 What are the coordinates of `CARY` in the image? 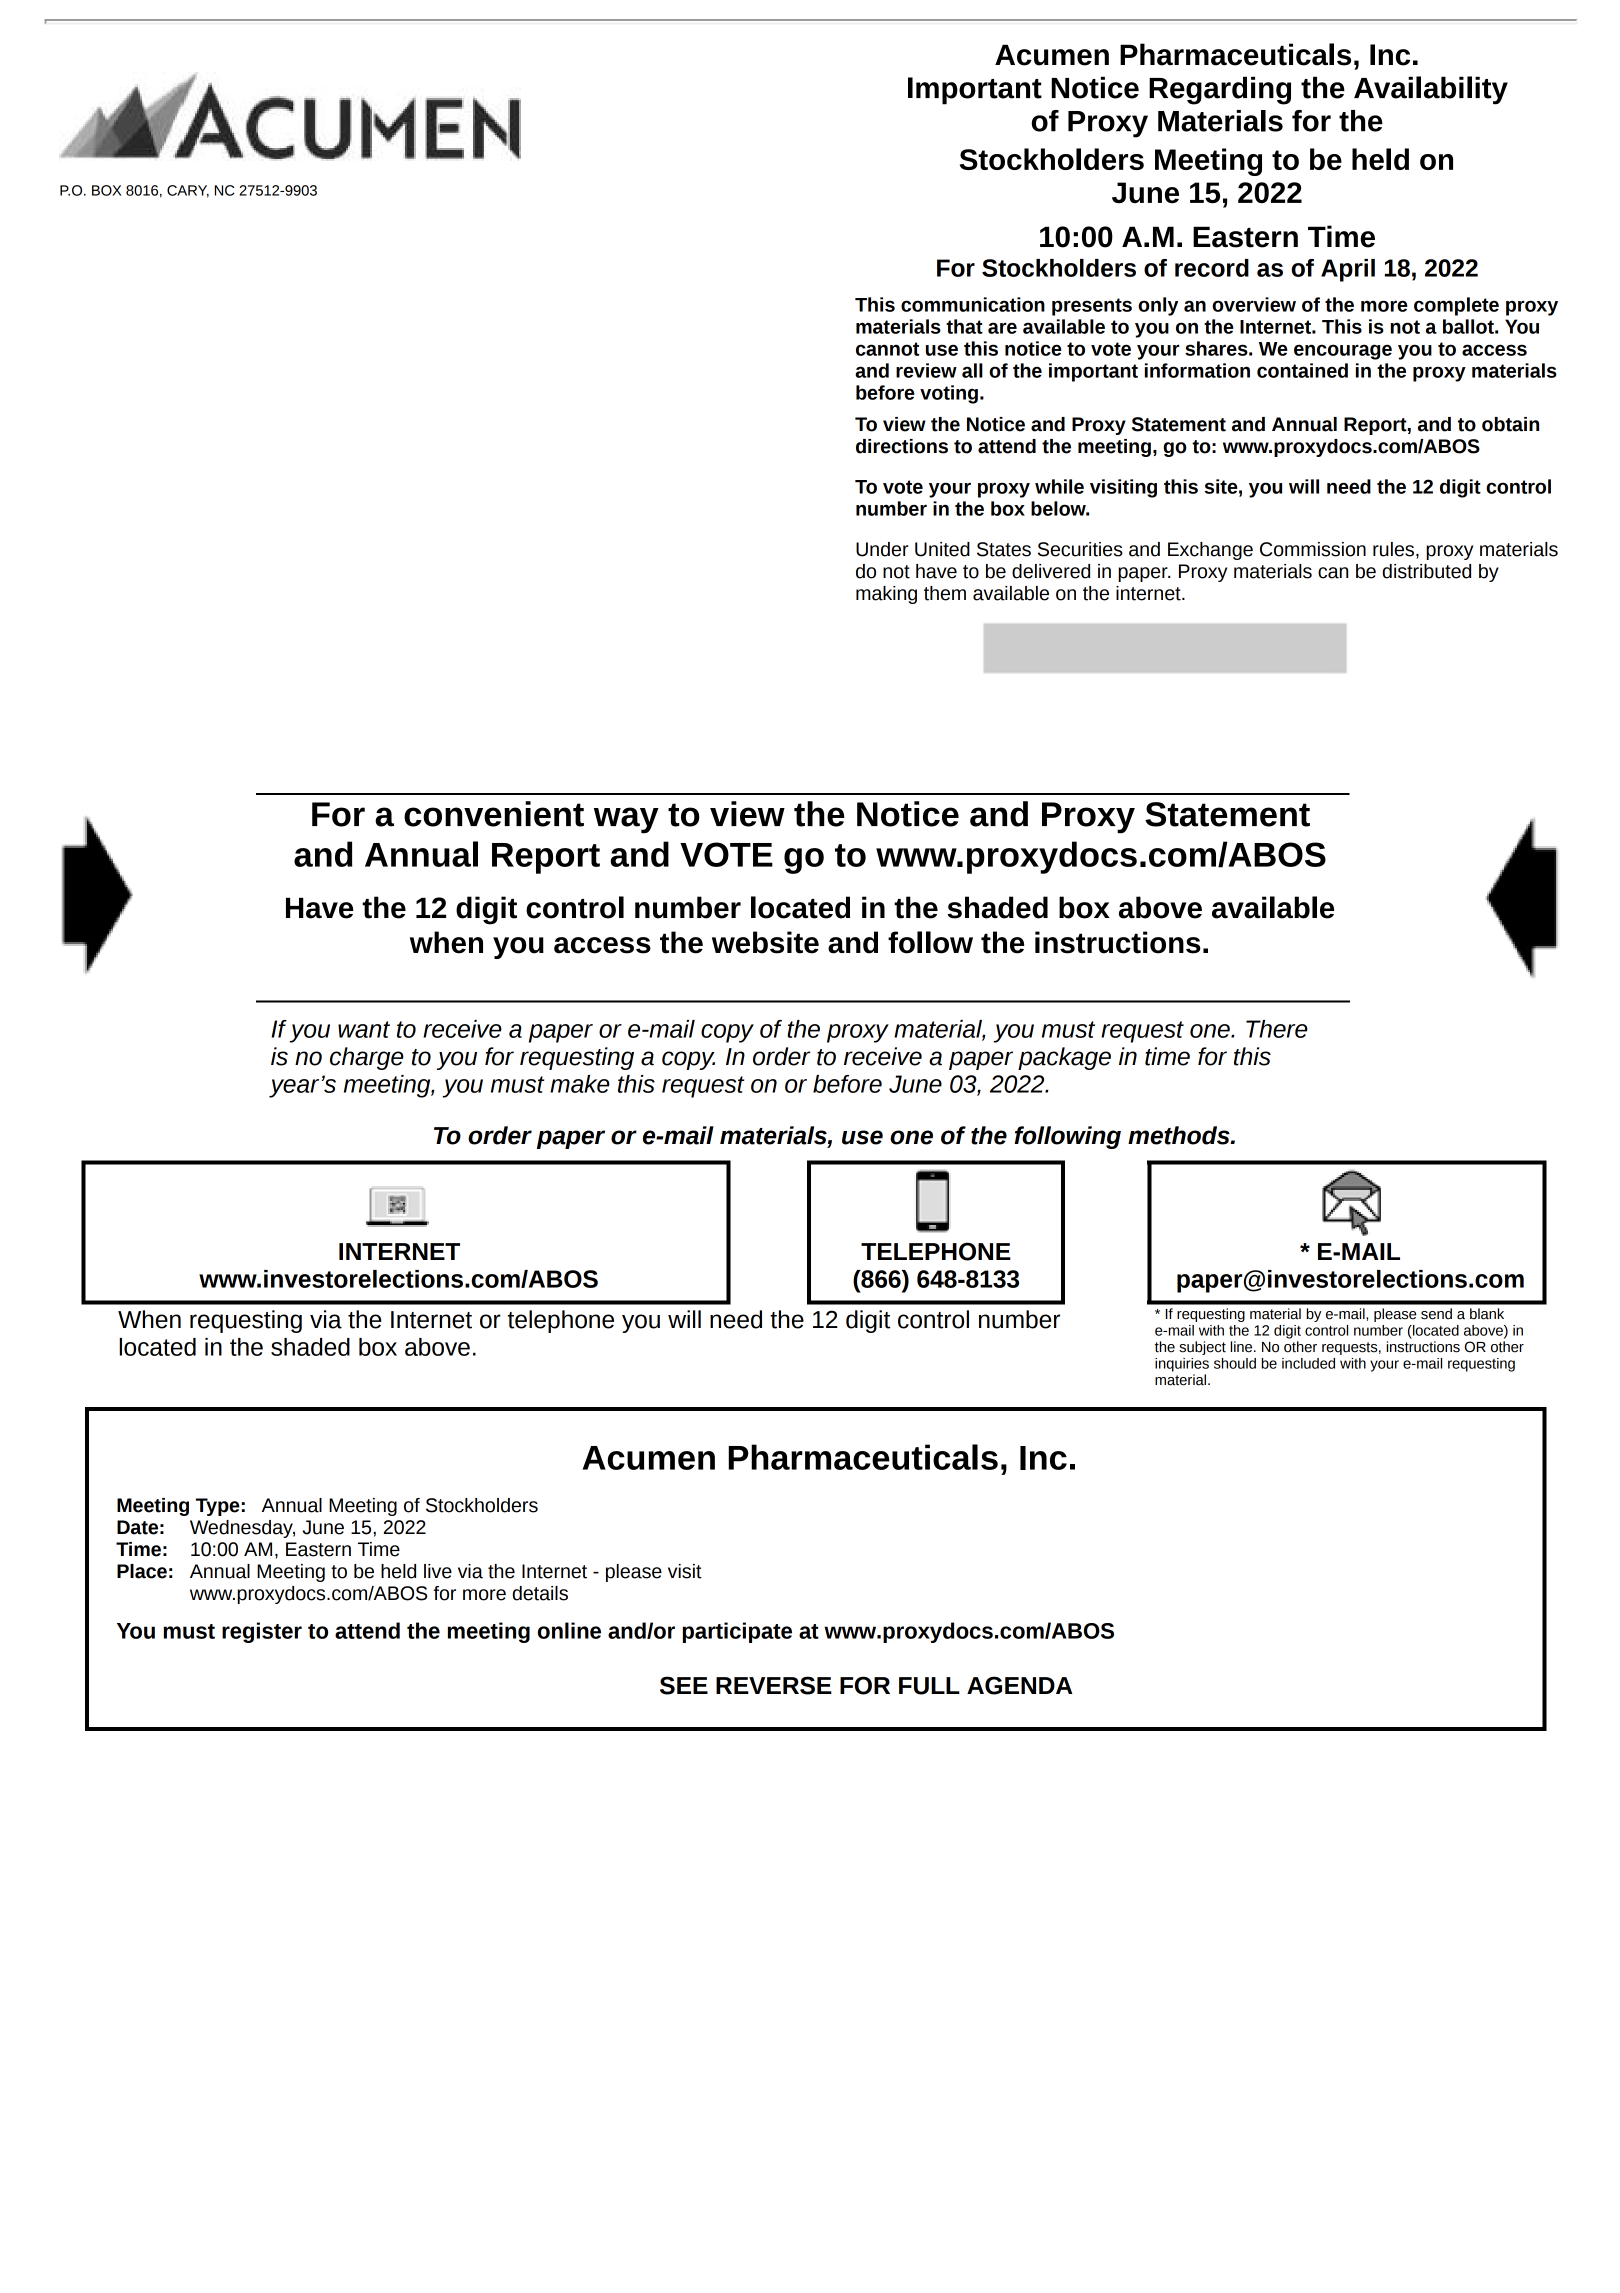 It's located at (188, 191).
